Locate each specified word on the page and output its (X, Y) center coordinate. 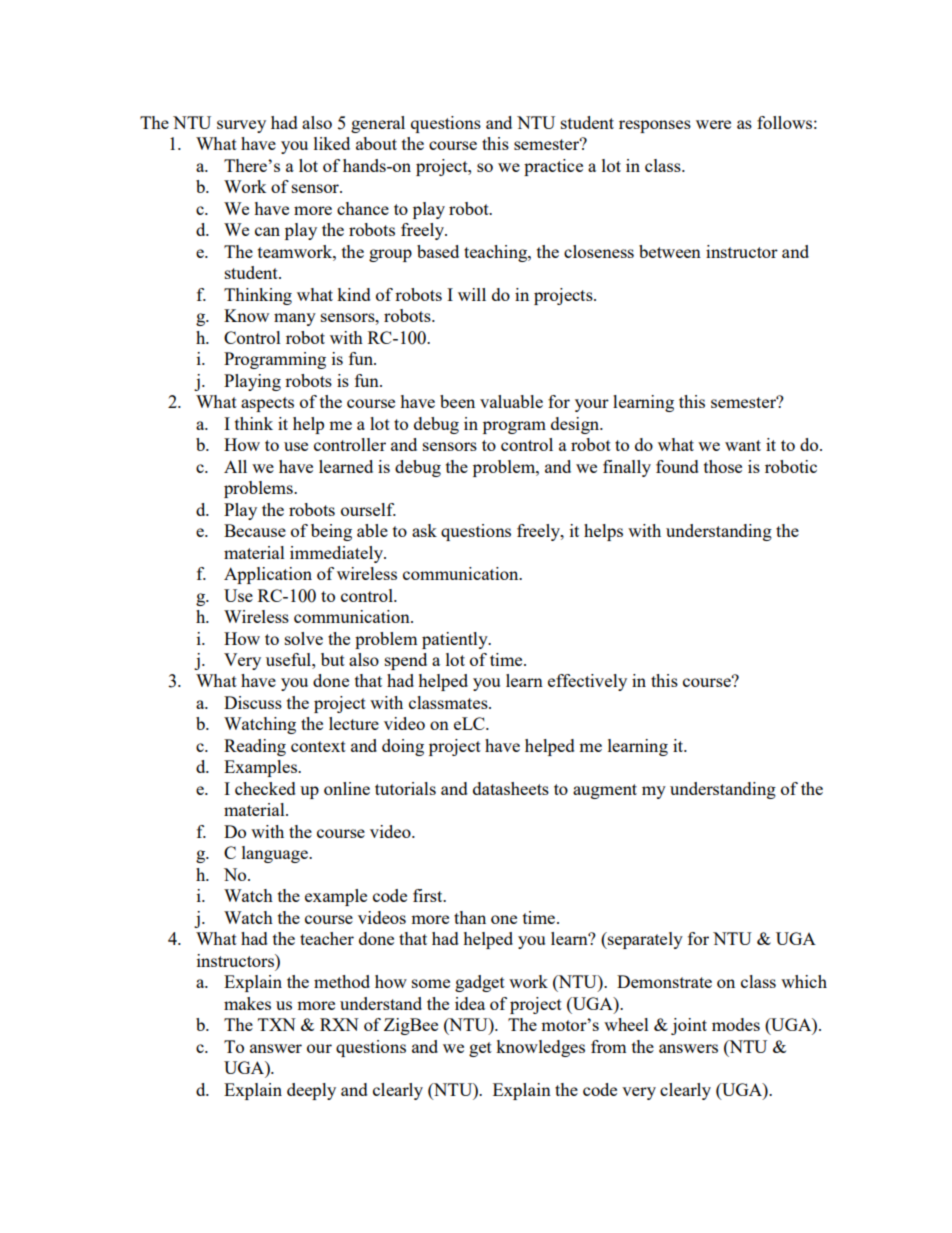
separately (644, 940)
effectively (587, 682)
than (470, 917)
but (333, 659)
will (472, 294)
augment (605, 791)
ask (424, 530)
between (670, 251)
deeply (311, 1091)
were (713, 124)
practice (553, 167)
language (276, 854)
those (723, 466)
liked (332, 143)
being (331, 532)
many (295, 319)
